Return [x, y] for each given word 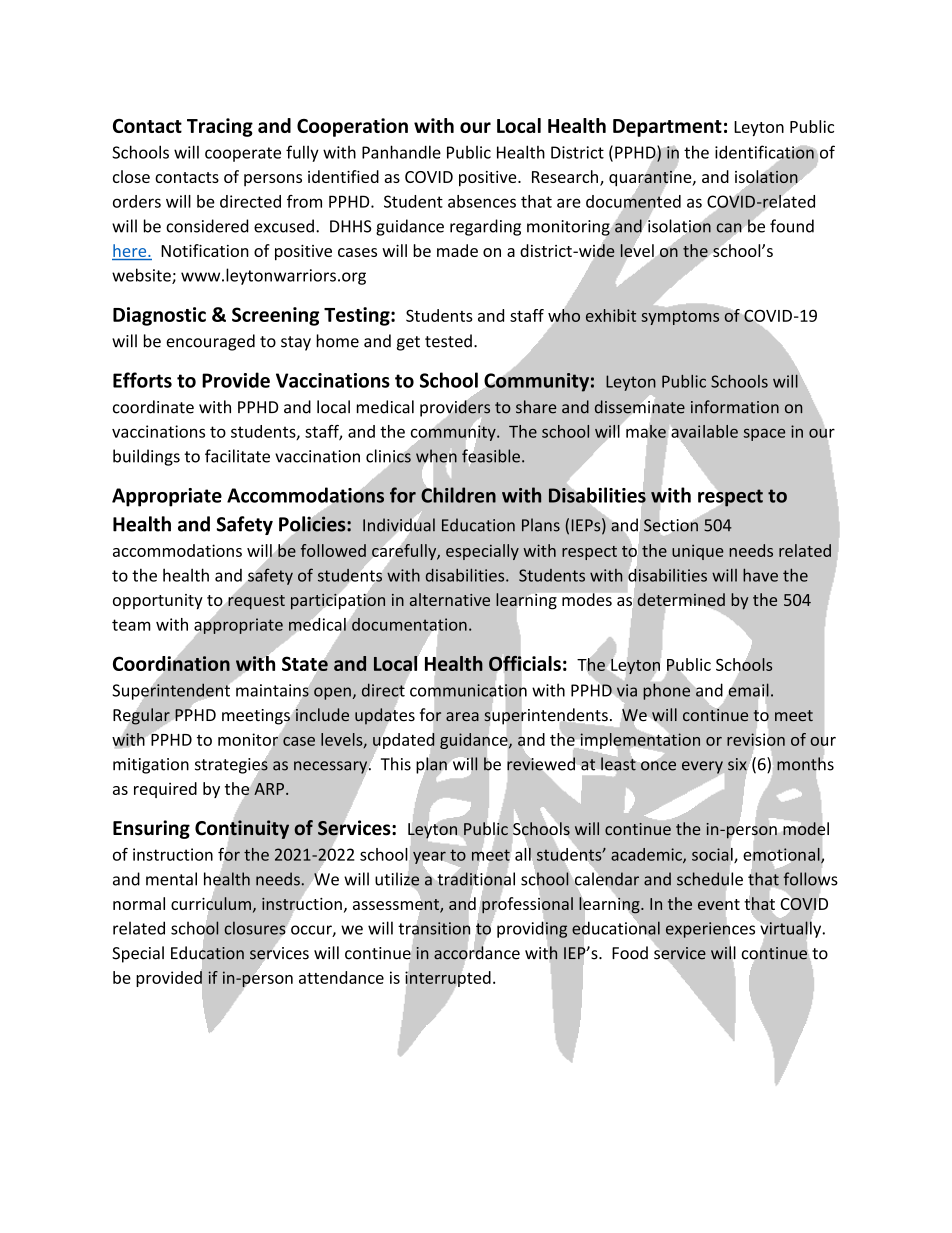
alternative [450, 599]
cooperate [243, 154]
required [165, 790]
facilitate [237, 456]
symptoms [680, 318]
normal [139, 903]
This [396, 764]
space [764, 435]
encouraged [210, 342]
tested [448, 341]
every [703, 768]
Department [667, 128]
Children [458, 494]
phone [668, 690]
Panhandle [401, 152]
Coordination [171, 663]
